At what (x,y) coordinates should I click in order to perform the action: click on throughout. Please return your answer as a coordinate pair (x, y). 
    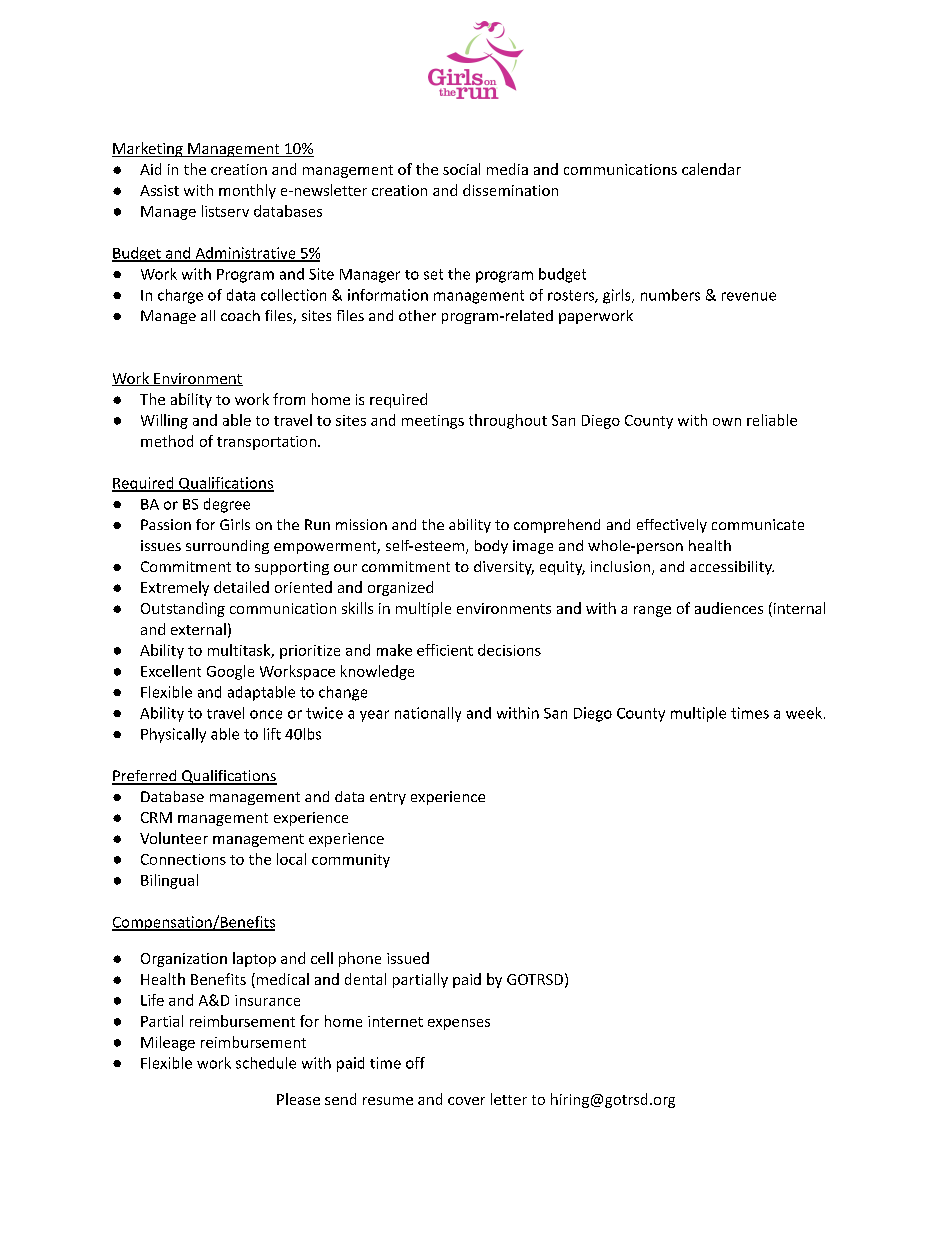
    Looking at the image, I should click on (508, 421).
